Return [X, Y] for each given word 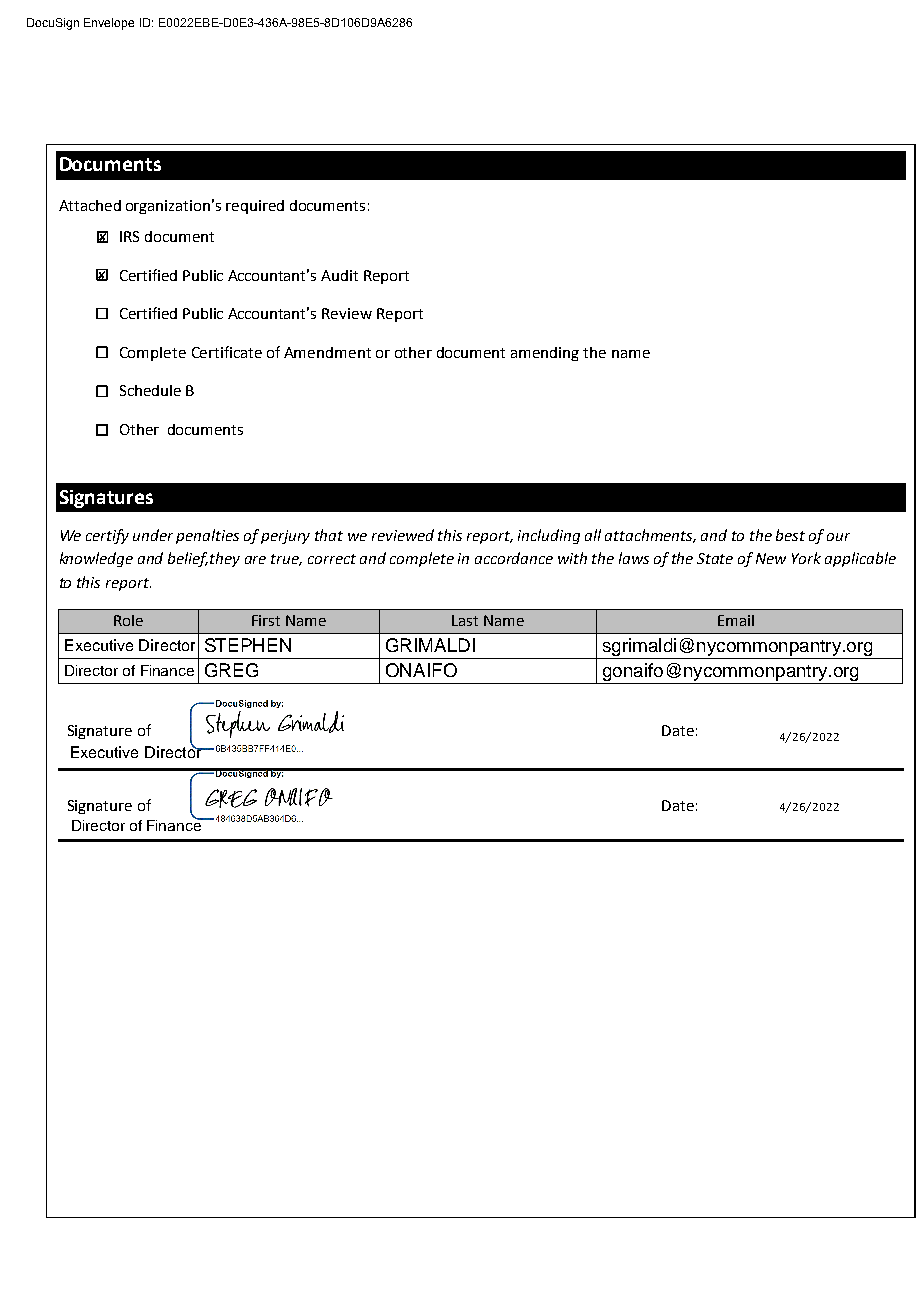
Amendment [327, 352]
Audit [339, 275]
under [153, 535]
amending [545, 354]
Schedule [150, 390]
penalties [207, 536]
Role [128, 620]
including [549, 536]
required [255, 207]
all [593, 535]
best [790, 535]
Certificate [227, 352]
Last [465, 620]
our [838, 537]
